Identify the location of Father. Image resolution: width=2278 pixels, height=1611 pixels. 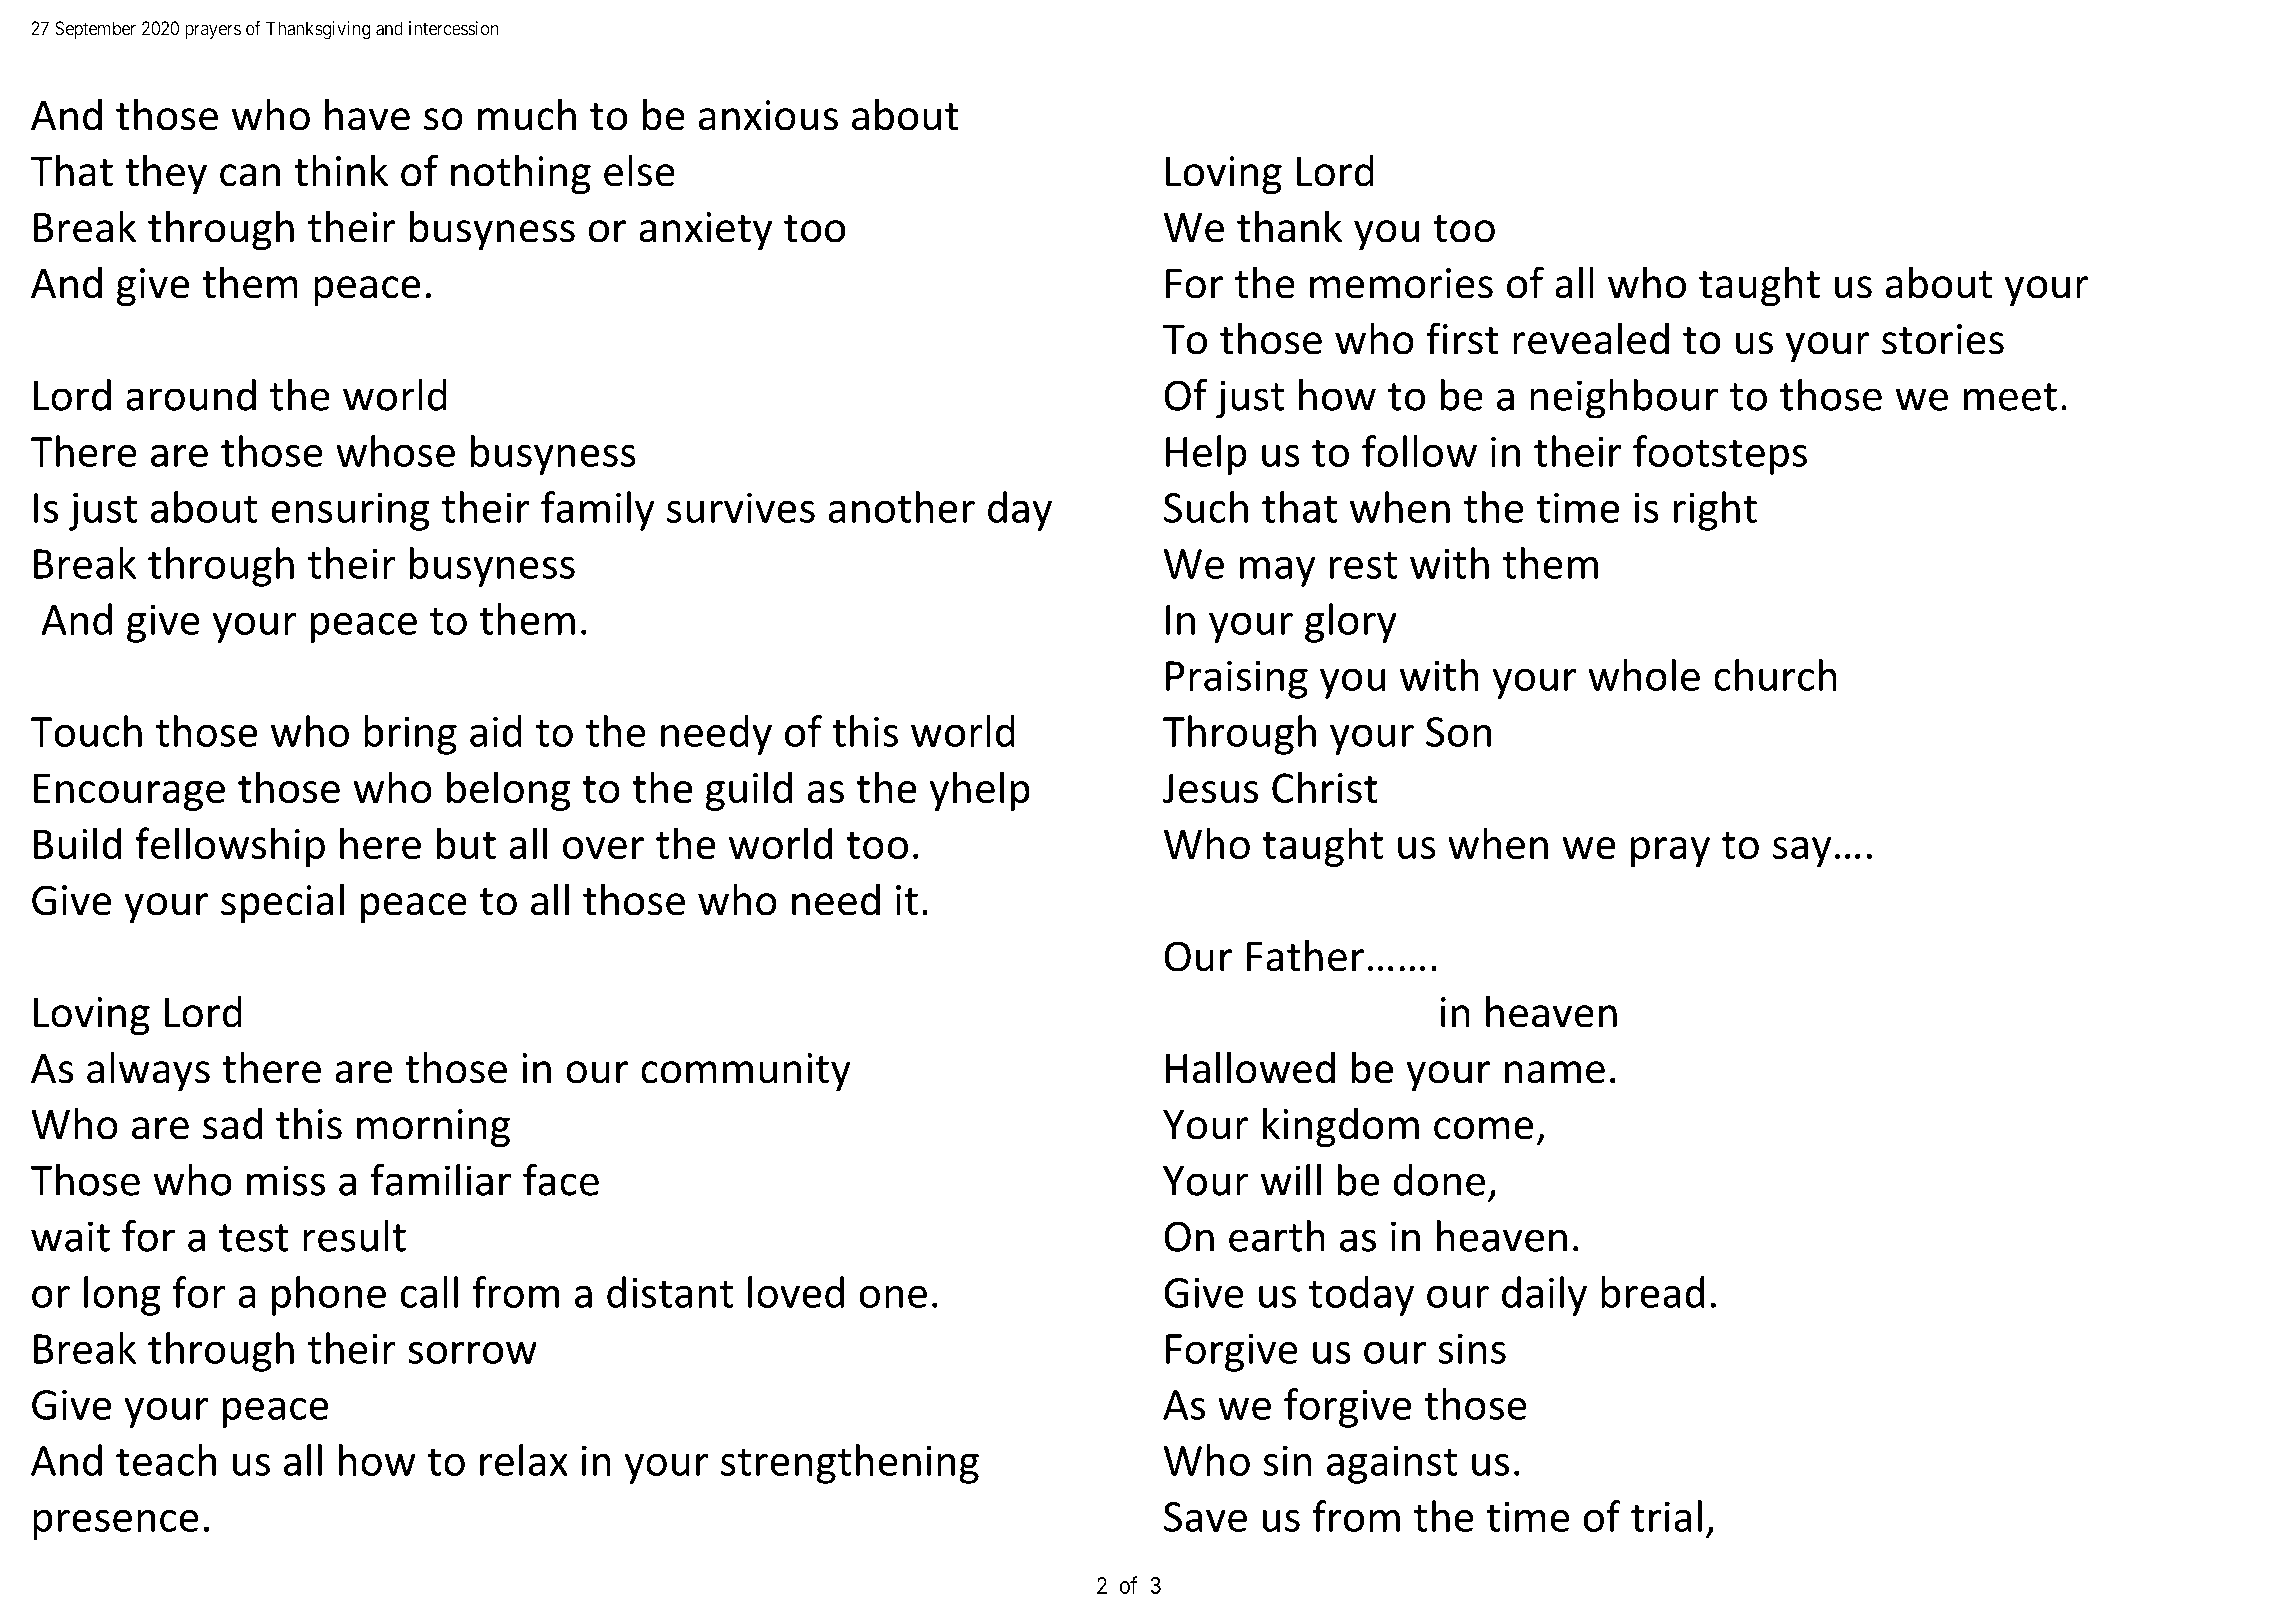
(1305, 955).
